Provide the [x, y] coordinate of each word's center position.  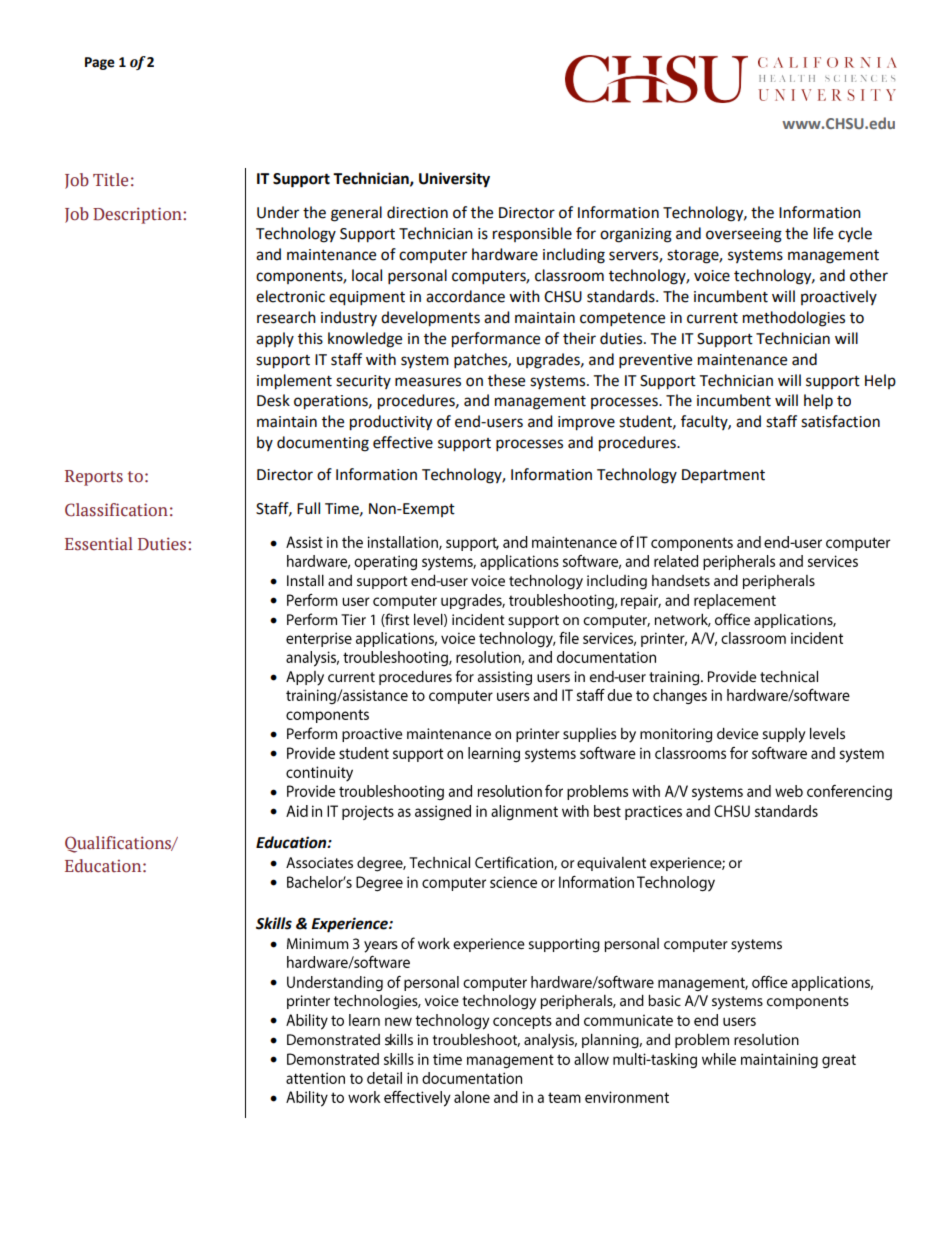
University [454, 180]
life [823, 233]
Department [723, 476]
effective [403, 442]
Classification [116, 510]
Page [100, 63]
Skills [274, 923]
